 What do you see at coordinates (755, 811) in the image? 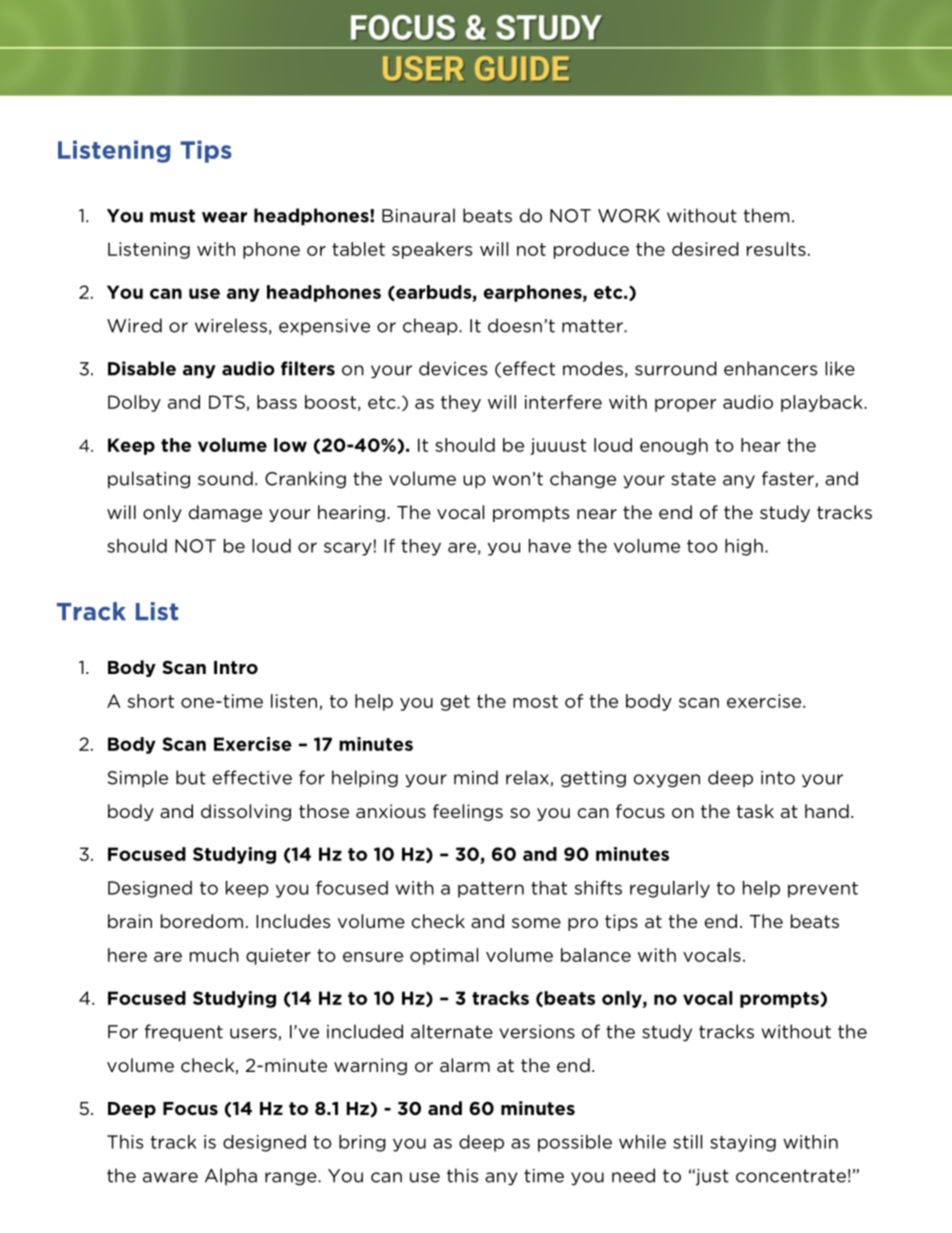
I see `task` at bounding box center [755, 811].
